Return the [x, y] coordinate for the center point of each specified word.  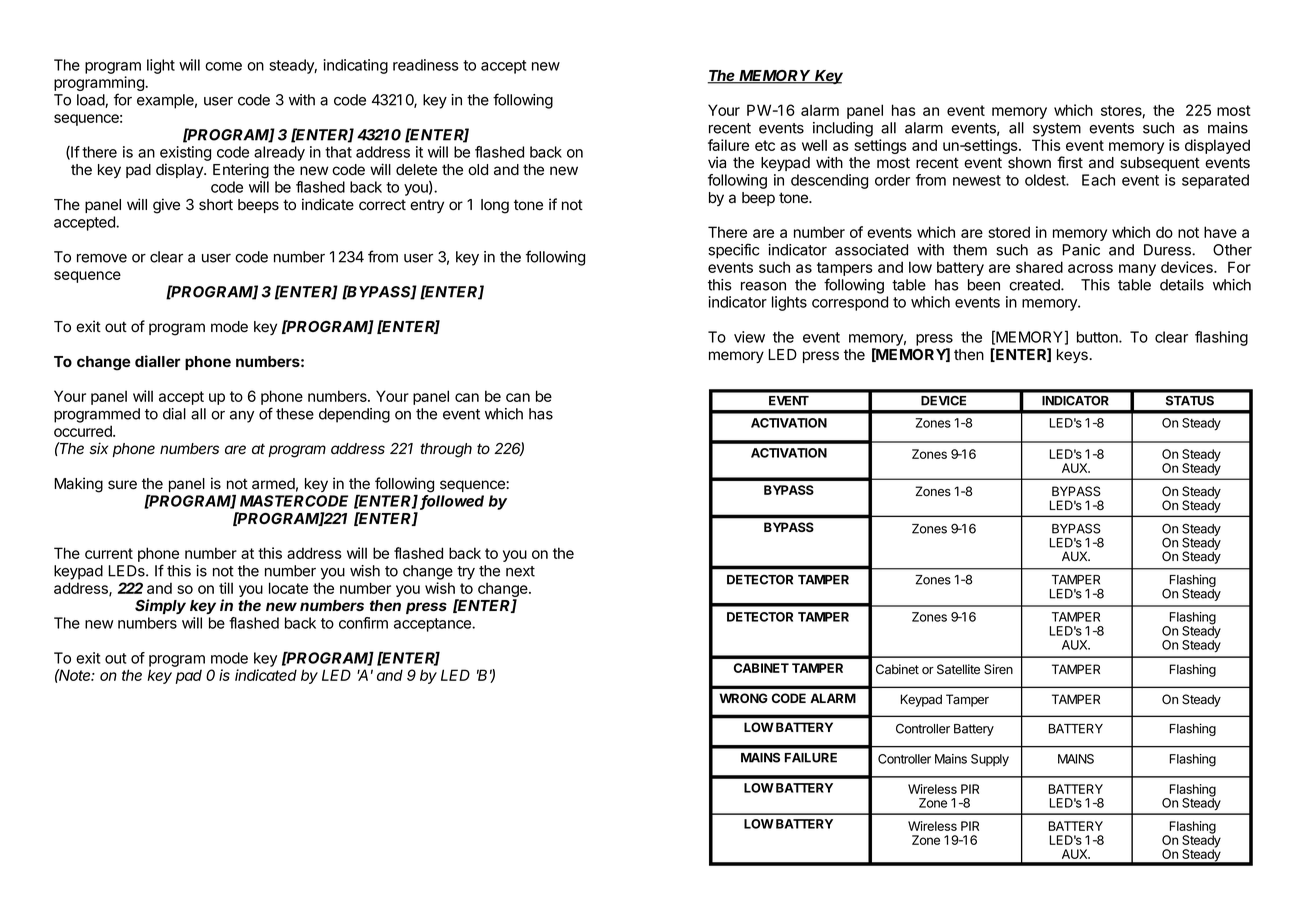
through [446, 450]
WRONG [743, 698]
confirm [363, 623]
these [295, 414]
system [1057, 130]
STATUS [1190, 401]
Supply [990, 760]
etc [765, 145]
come [223, 66]
